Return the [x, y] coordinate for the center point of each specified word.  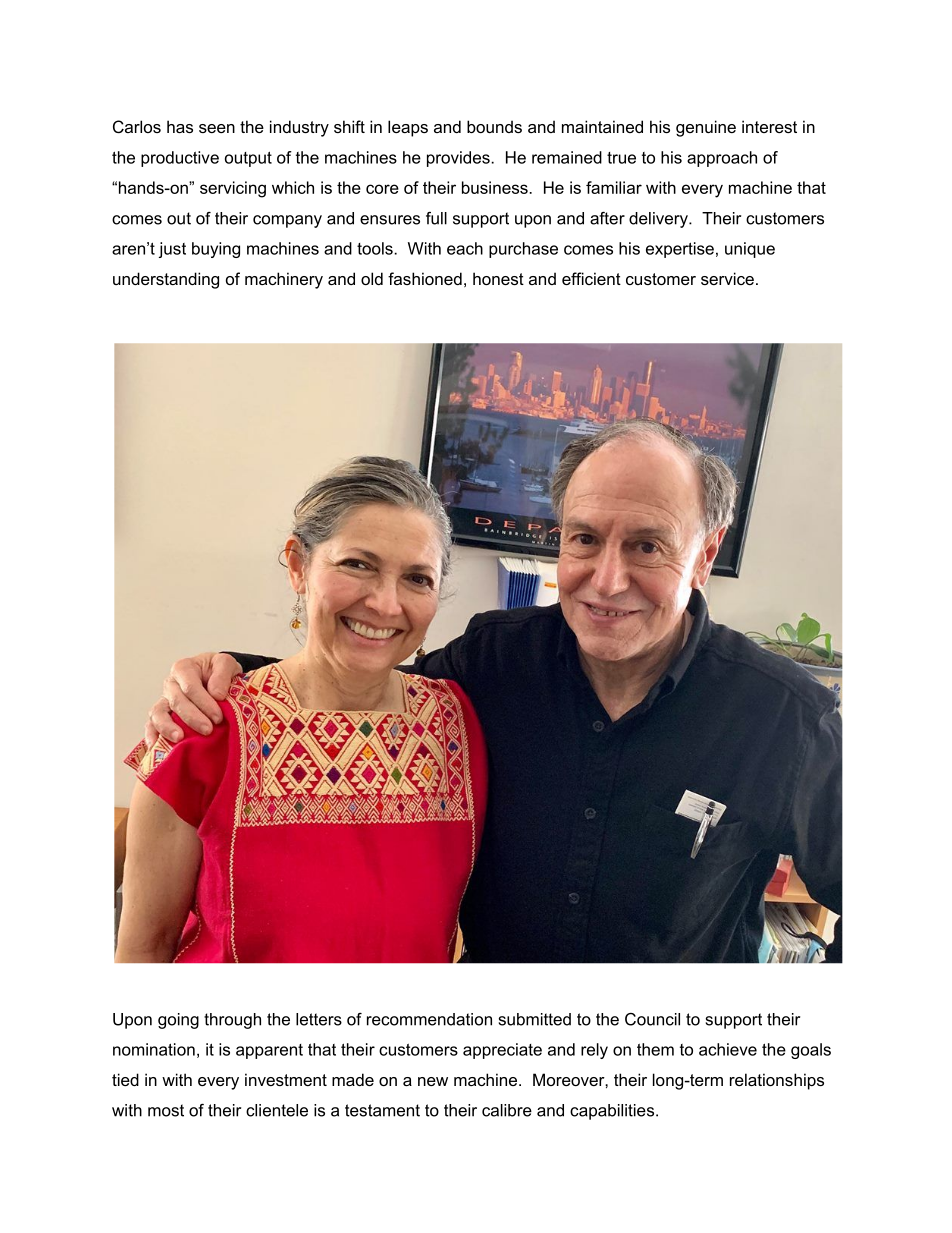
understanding [166, 280]
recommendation [429, 1019]
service [727, 278]
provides [459, 159]
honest [498, 278]
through [232, 1021]
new [433, 1081]
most [166, 1110]
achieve [728, 1049]
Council [652, 1019]
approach [722, 159]
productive [180, 159]
